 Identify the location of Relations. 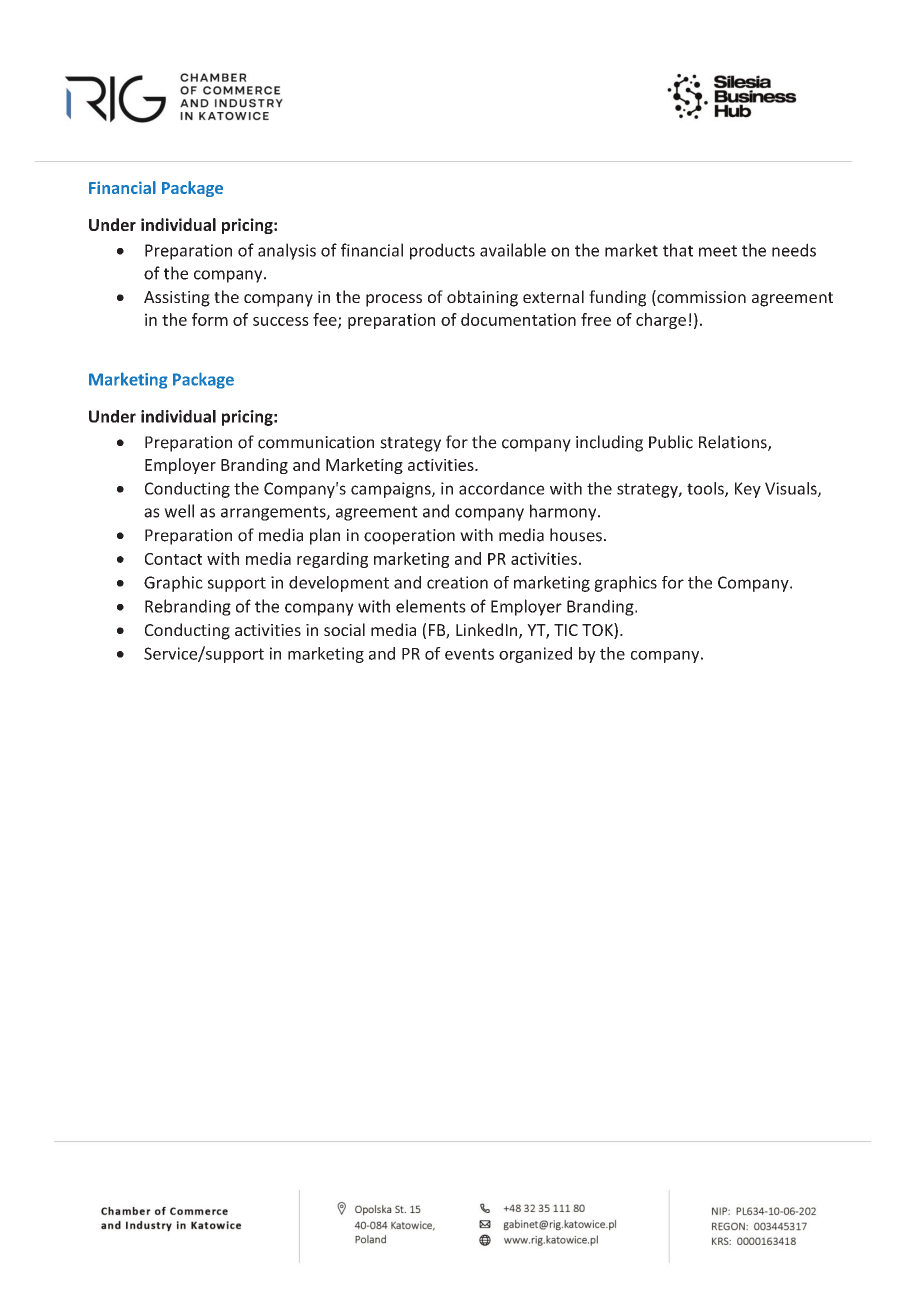
(734, 443).
